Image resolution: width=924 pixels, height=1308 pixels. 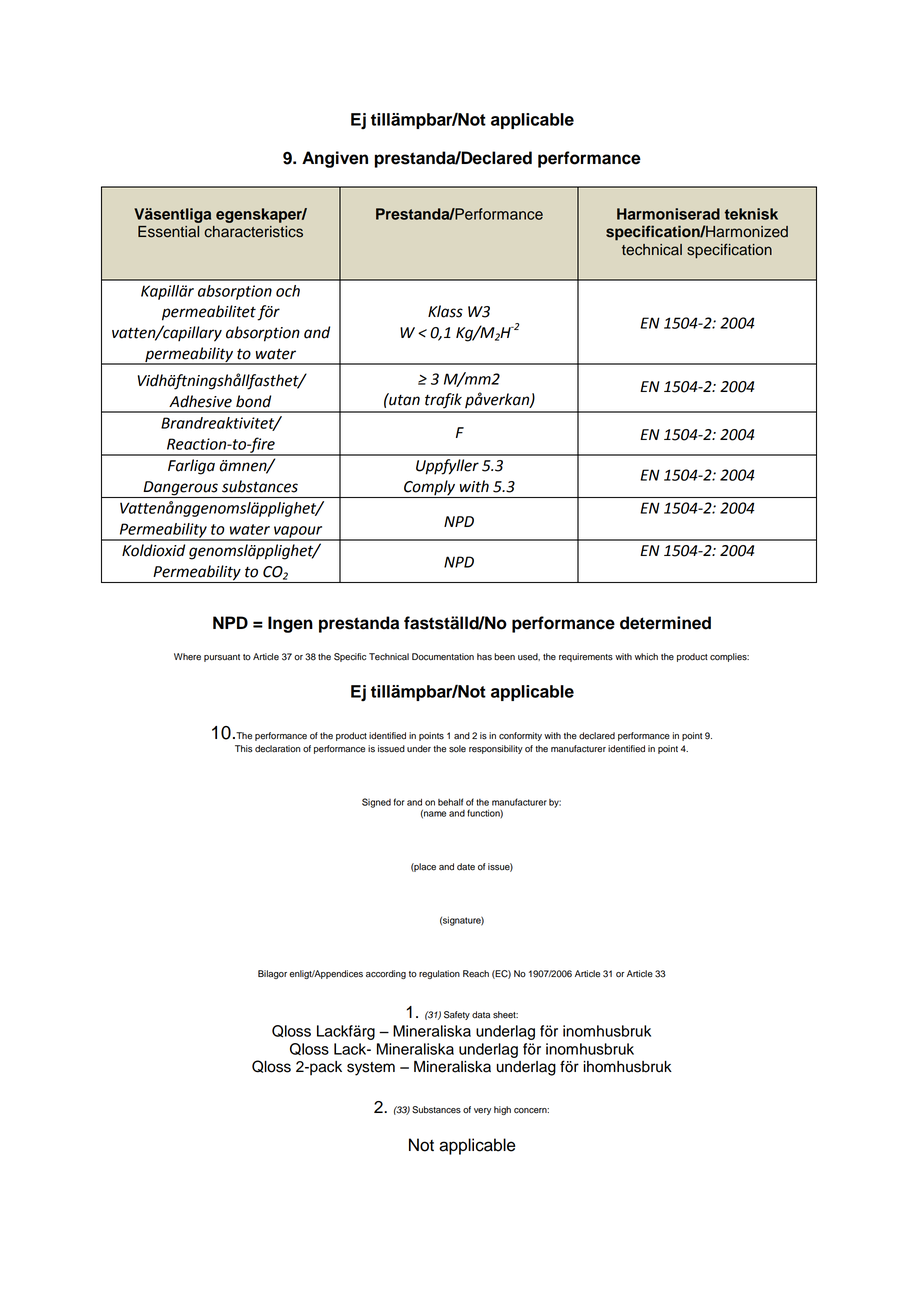 I want to click on This, so click(x=244, y=749).
